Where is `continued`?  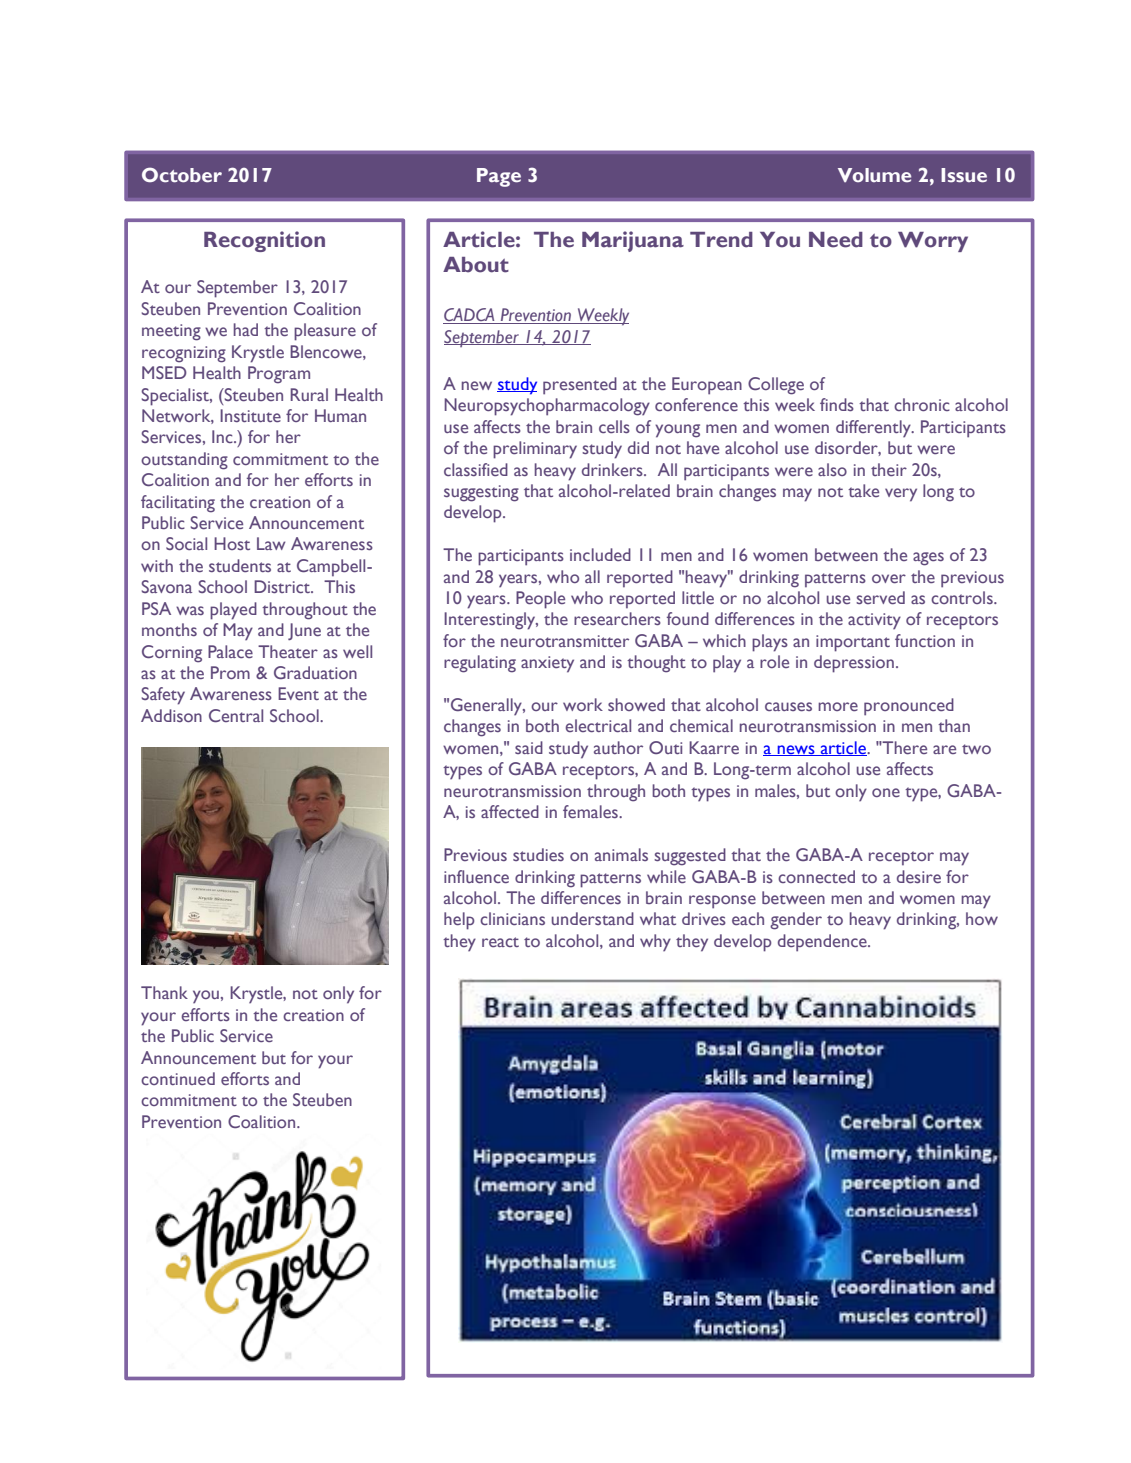
continued is located at coordinates (178, 1078).
